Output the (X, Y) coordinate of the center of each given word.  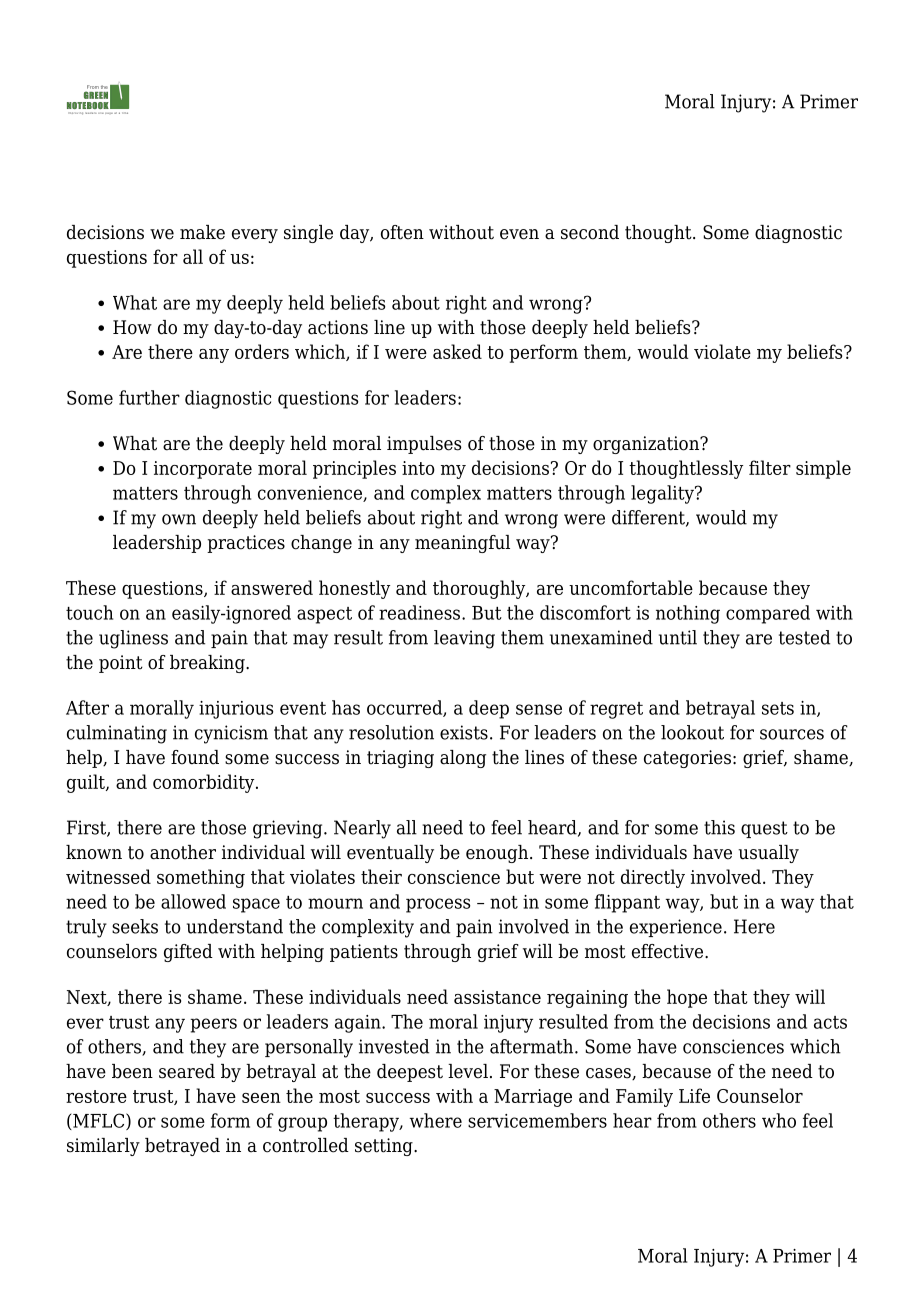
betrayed (182, 1147)
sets (778, 708)
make (202, 232)
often (402, 232)
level (468, 1071)
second (590, 232)
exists (464, 732)
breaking (208, 664)
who (779, 1120)
